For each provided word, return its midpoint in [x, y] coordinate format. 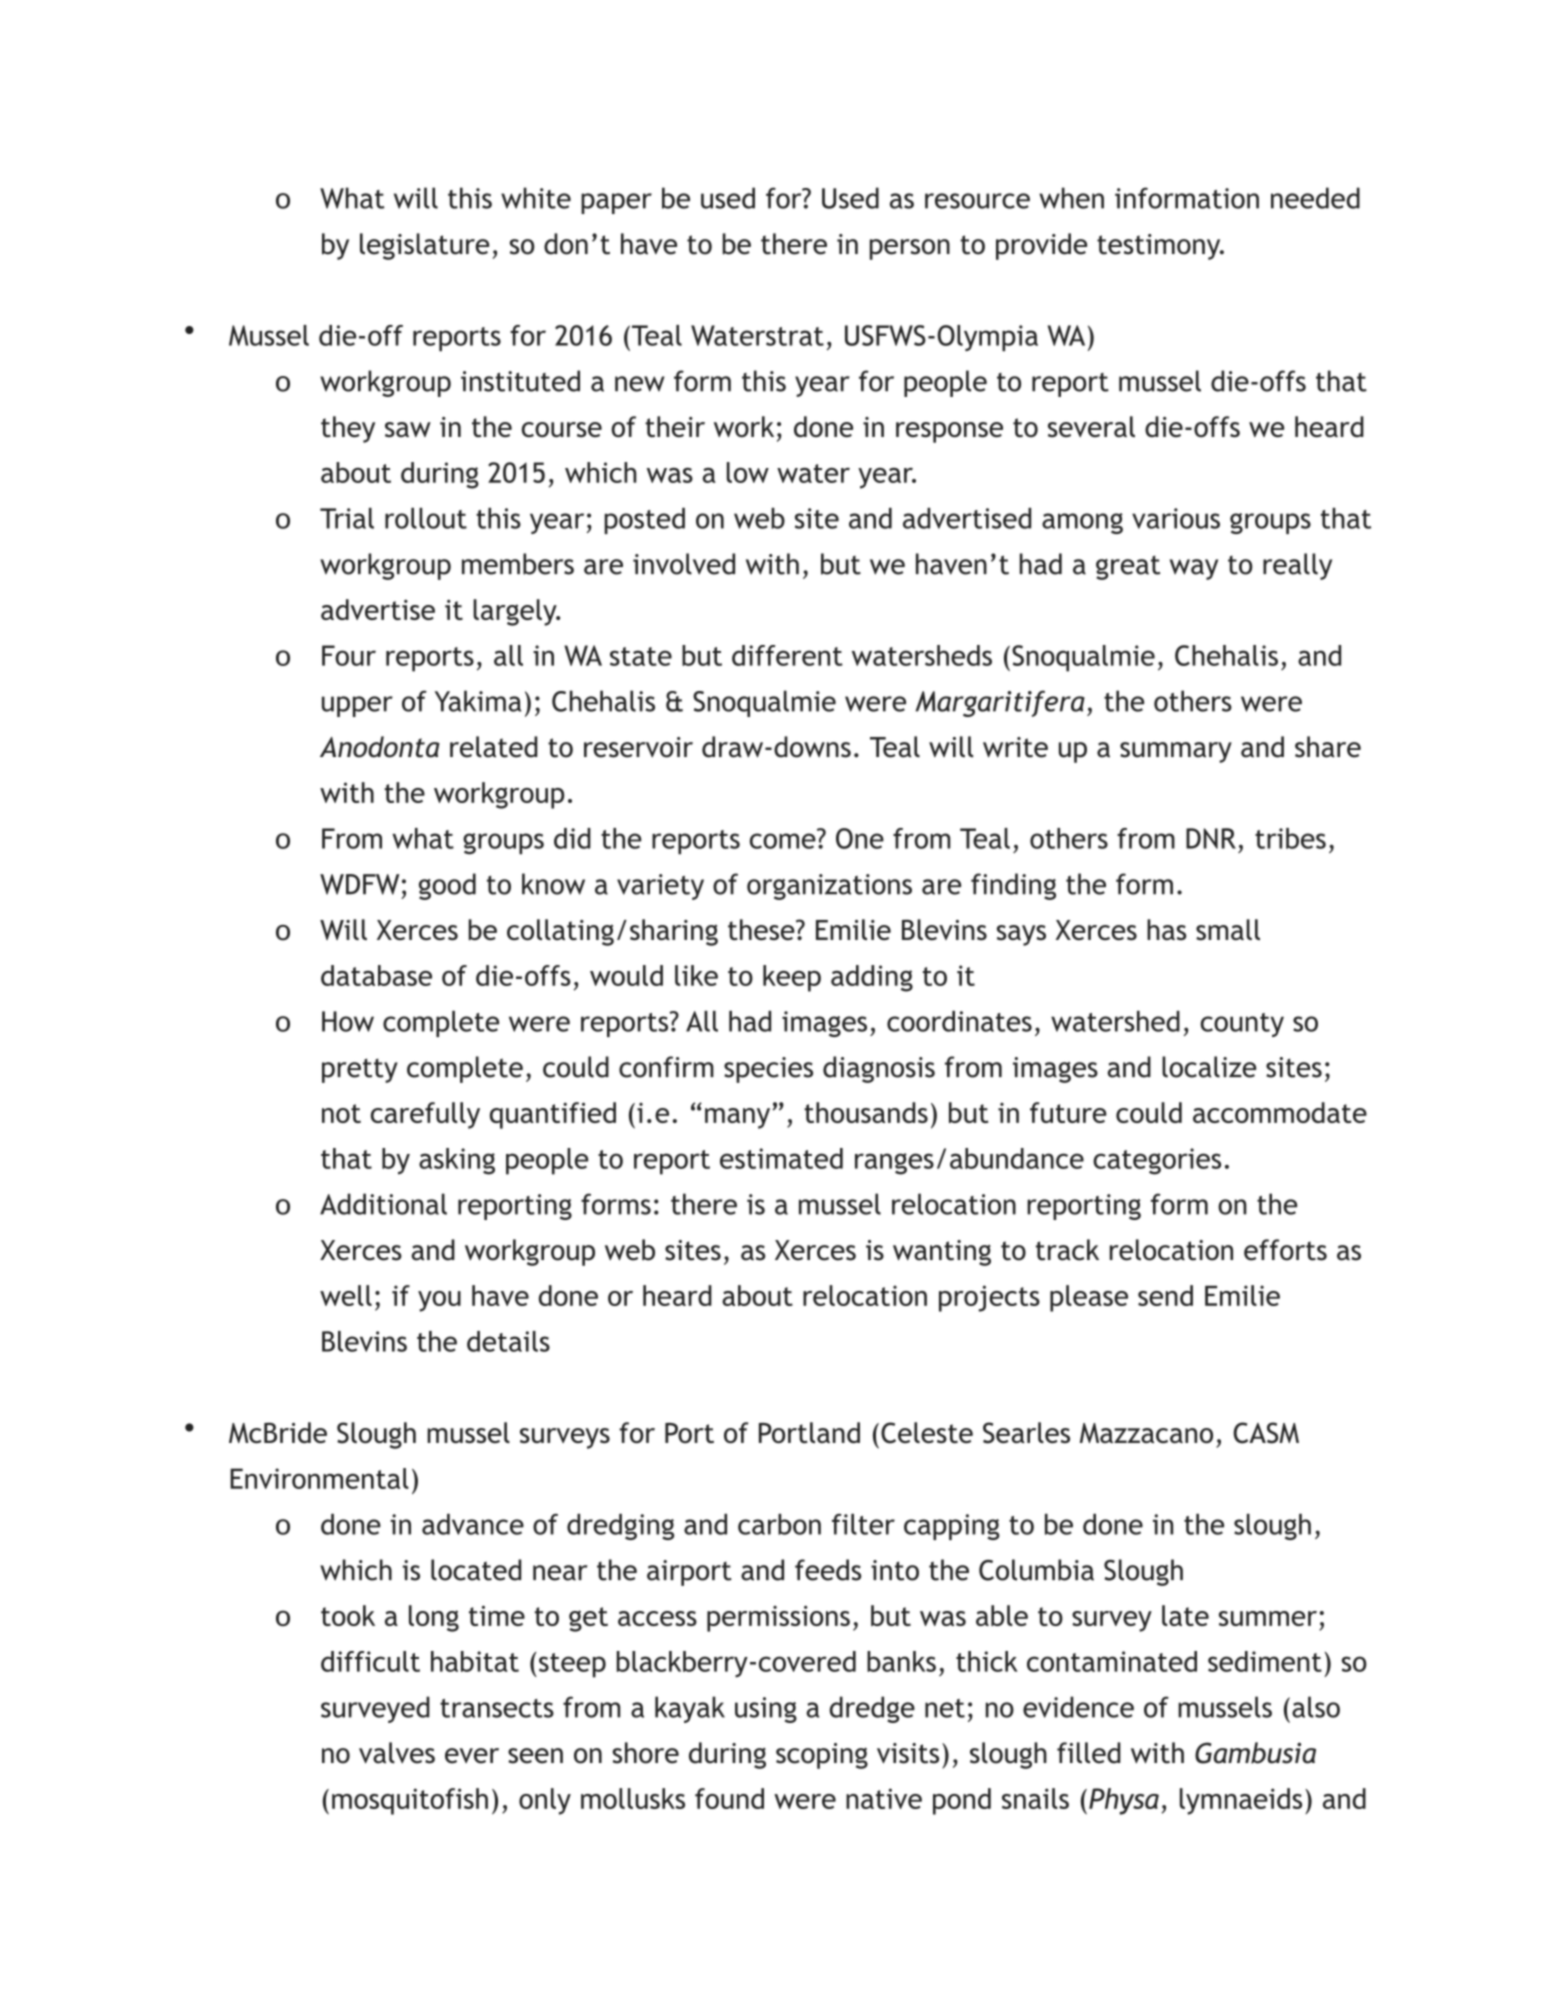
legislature [424, 246]
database [376, 975]
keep [792, 978]
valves [397, 1753]
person [910, 249]
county [1242, 1025]
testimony [1160, 247]
